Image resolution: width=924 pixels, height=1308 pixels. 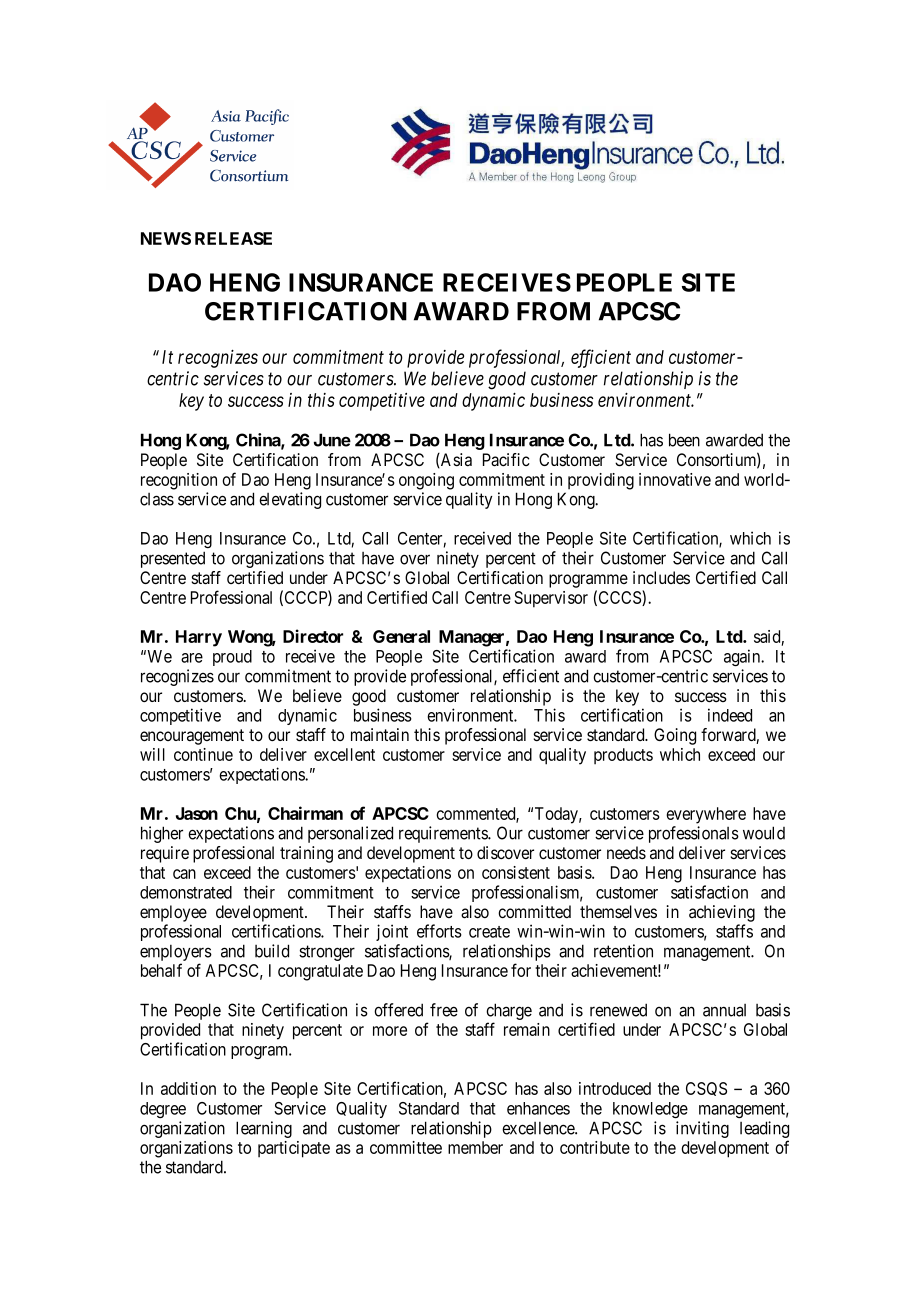 I want to click on indeed, so click(x=730, y=715).
